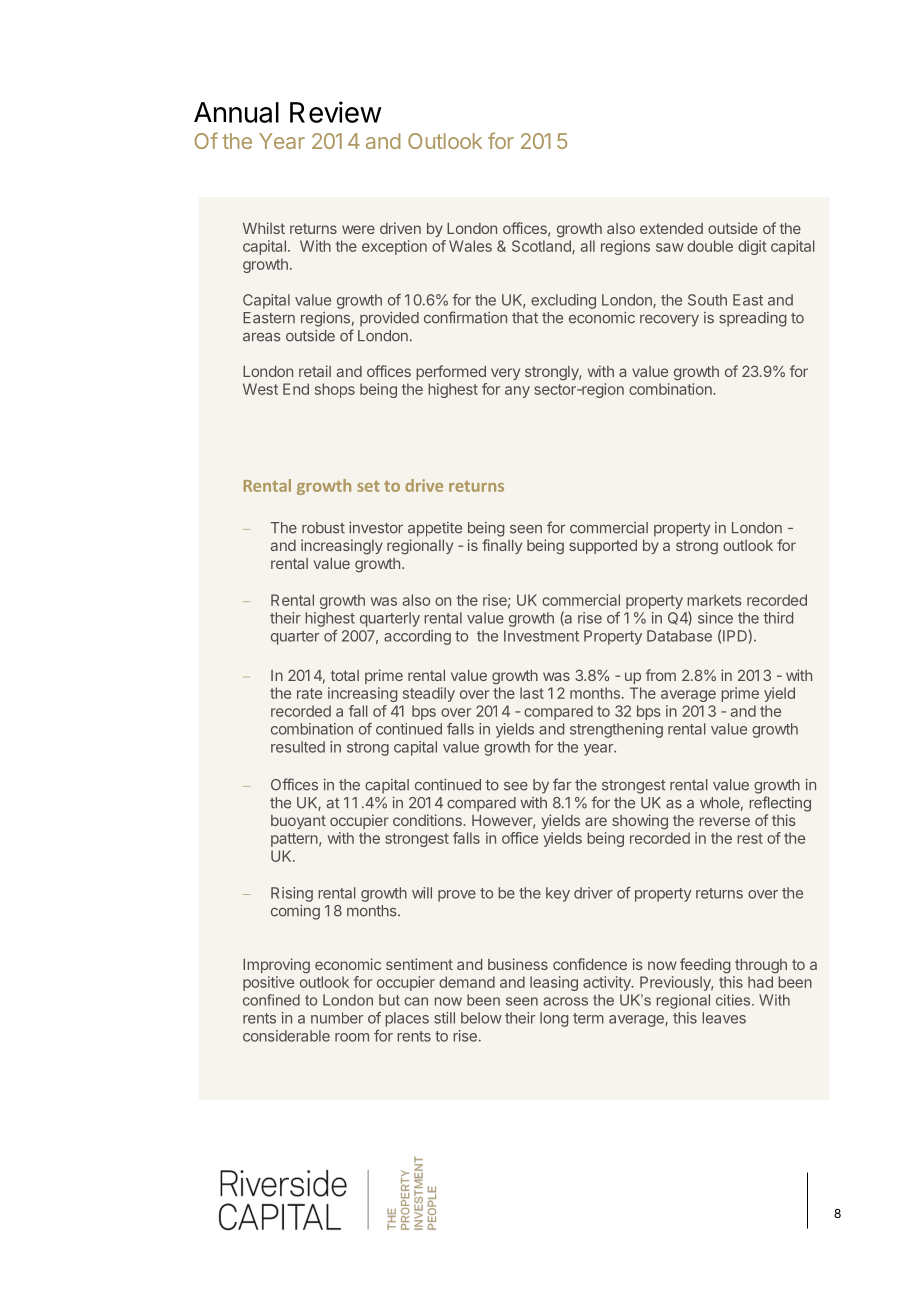  I want to click on confined, so click(271, 1000).
